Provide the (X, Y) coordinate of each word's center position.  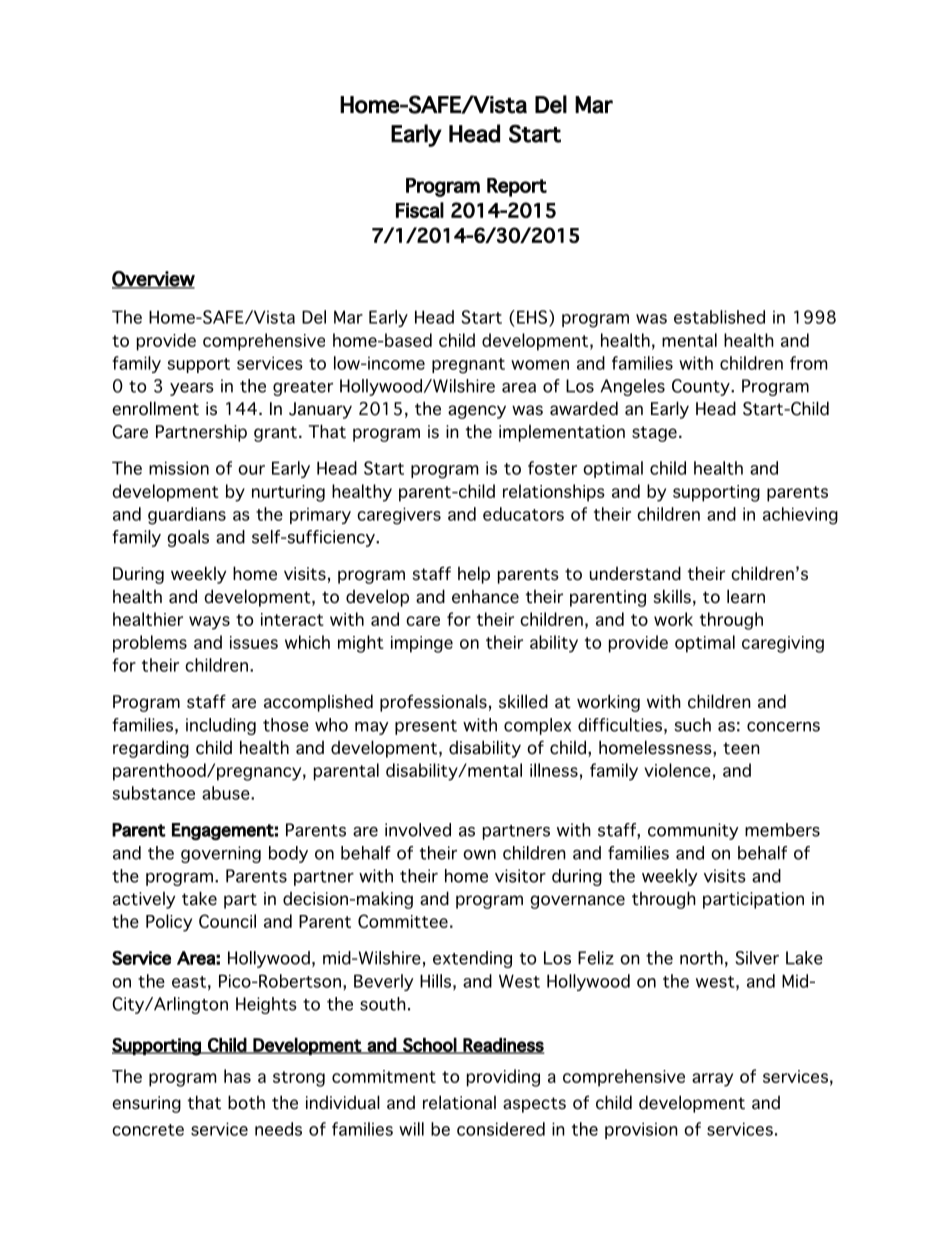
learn (746, 596)
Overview (153, 279)
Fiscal (420, 210)
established (719, 317)
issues (254, 642)
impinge (422, 644)
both (246, 1102)
